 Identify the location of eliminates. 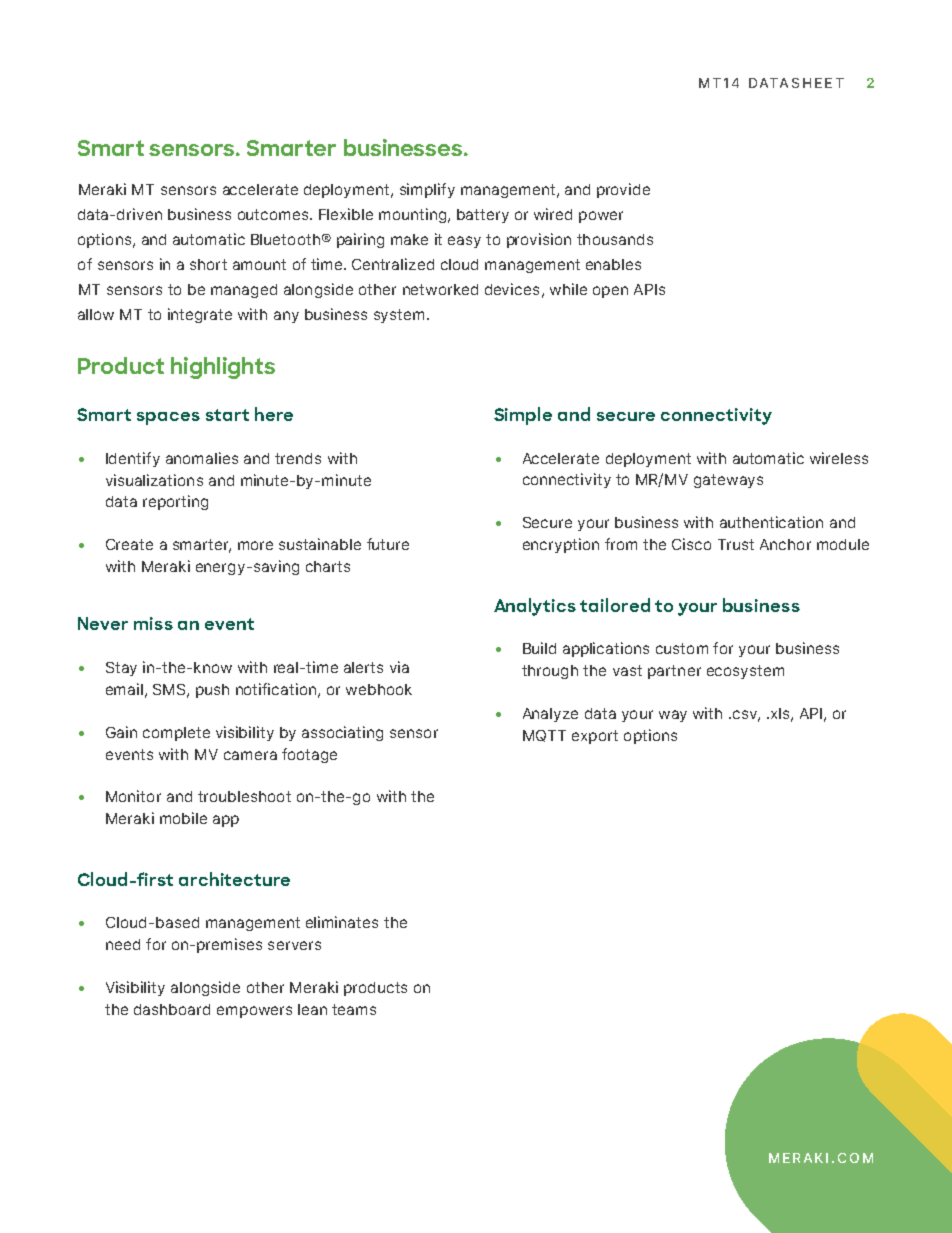
(342, 922).
